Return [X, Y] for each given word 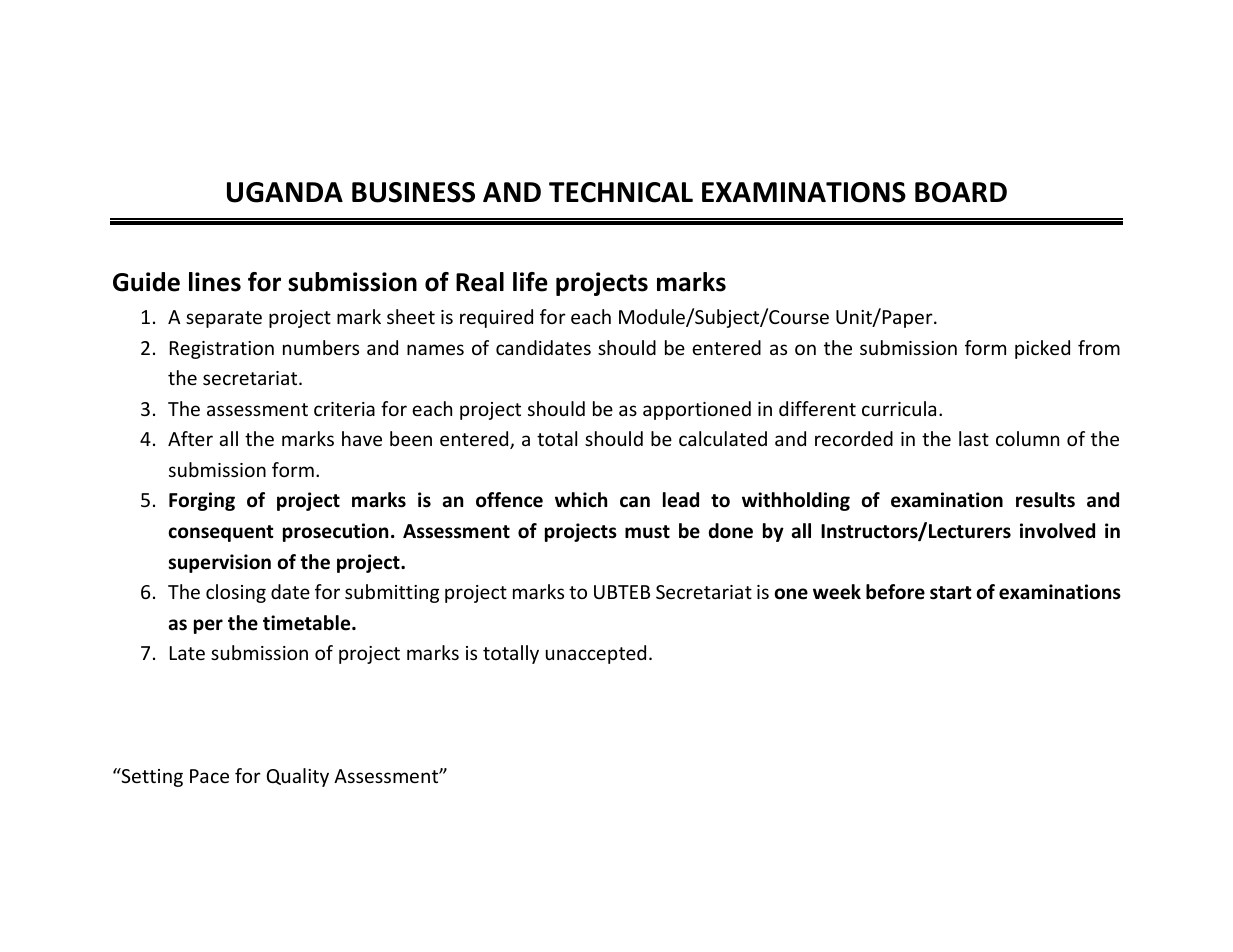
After [190, 438]
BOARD [961, 192]
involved [1057, 531]
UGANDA [285, 192]
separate [224, 319]
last [974, 438]
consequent [221, 533]
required [496, 318]
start [951, 593]
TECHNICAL [621, 192]
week [837, 592]
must [647, 532]
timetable [308, 623]
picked [1042, 349]
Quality [298, 777]
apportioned [697, 410]
